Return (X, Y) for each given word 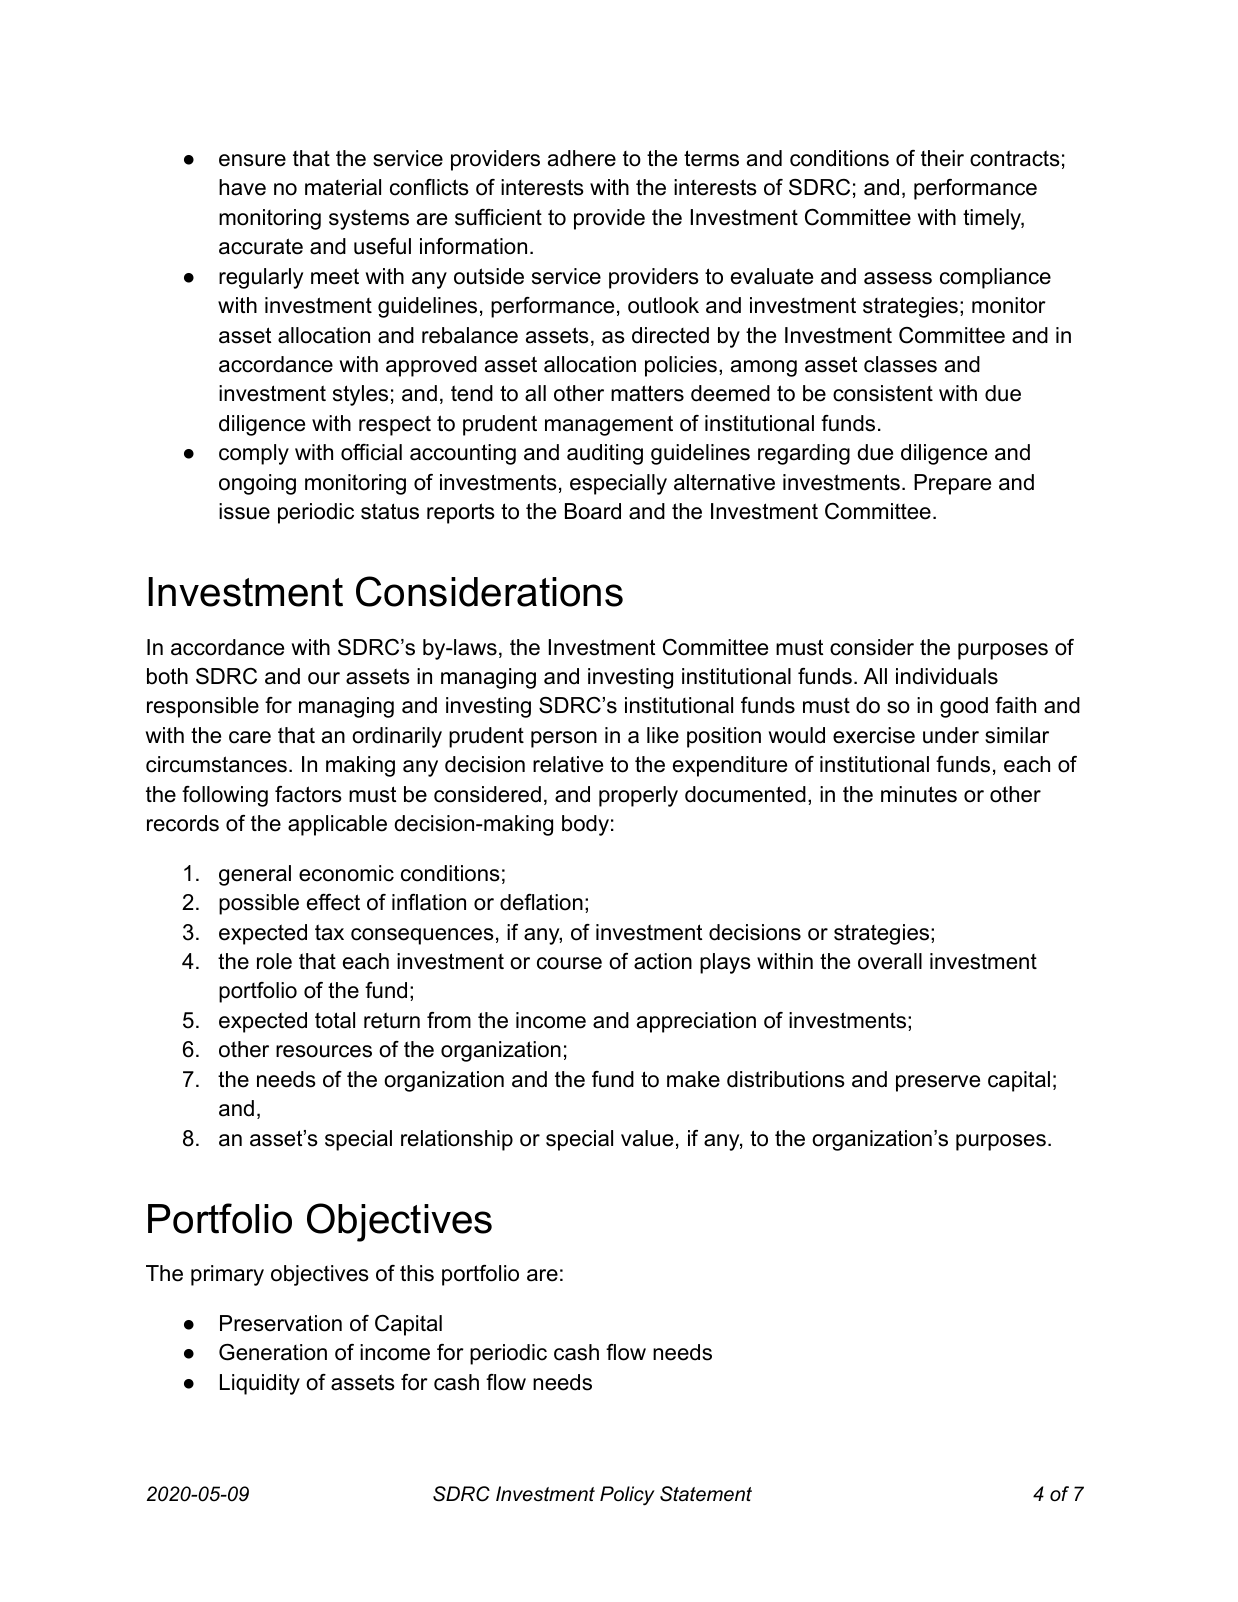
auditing (605, 454)
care (250, 737)
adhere (582, 158)
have (242, 187)
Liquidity (260, 1384)
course (569, 963)
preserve (938, 1083)
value (647, 1138)
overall (890, 961)
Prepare (952, 484)
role (274, 961)
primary (227, 1275)
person (564, 739)
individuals (947, 676)
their (942, 158)
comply (254, 454)
